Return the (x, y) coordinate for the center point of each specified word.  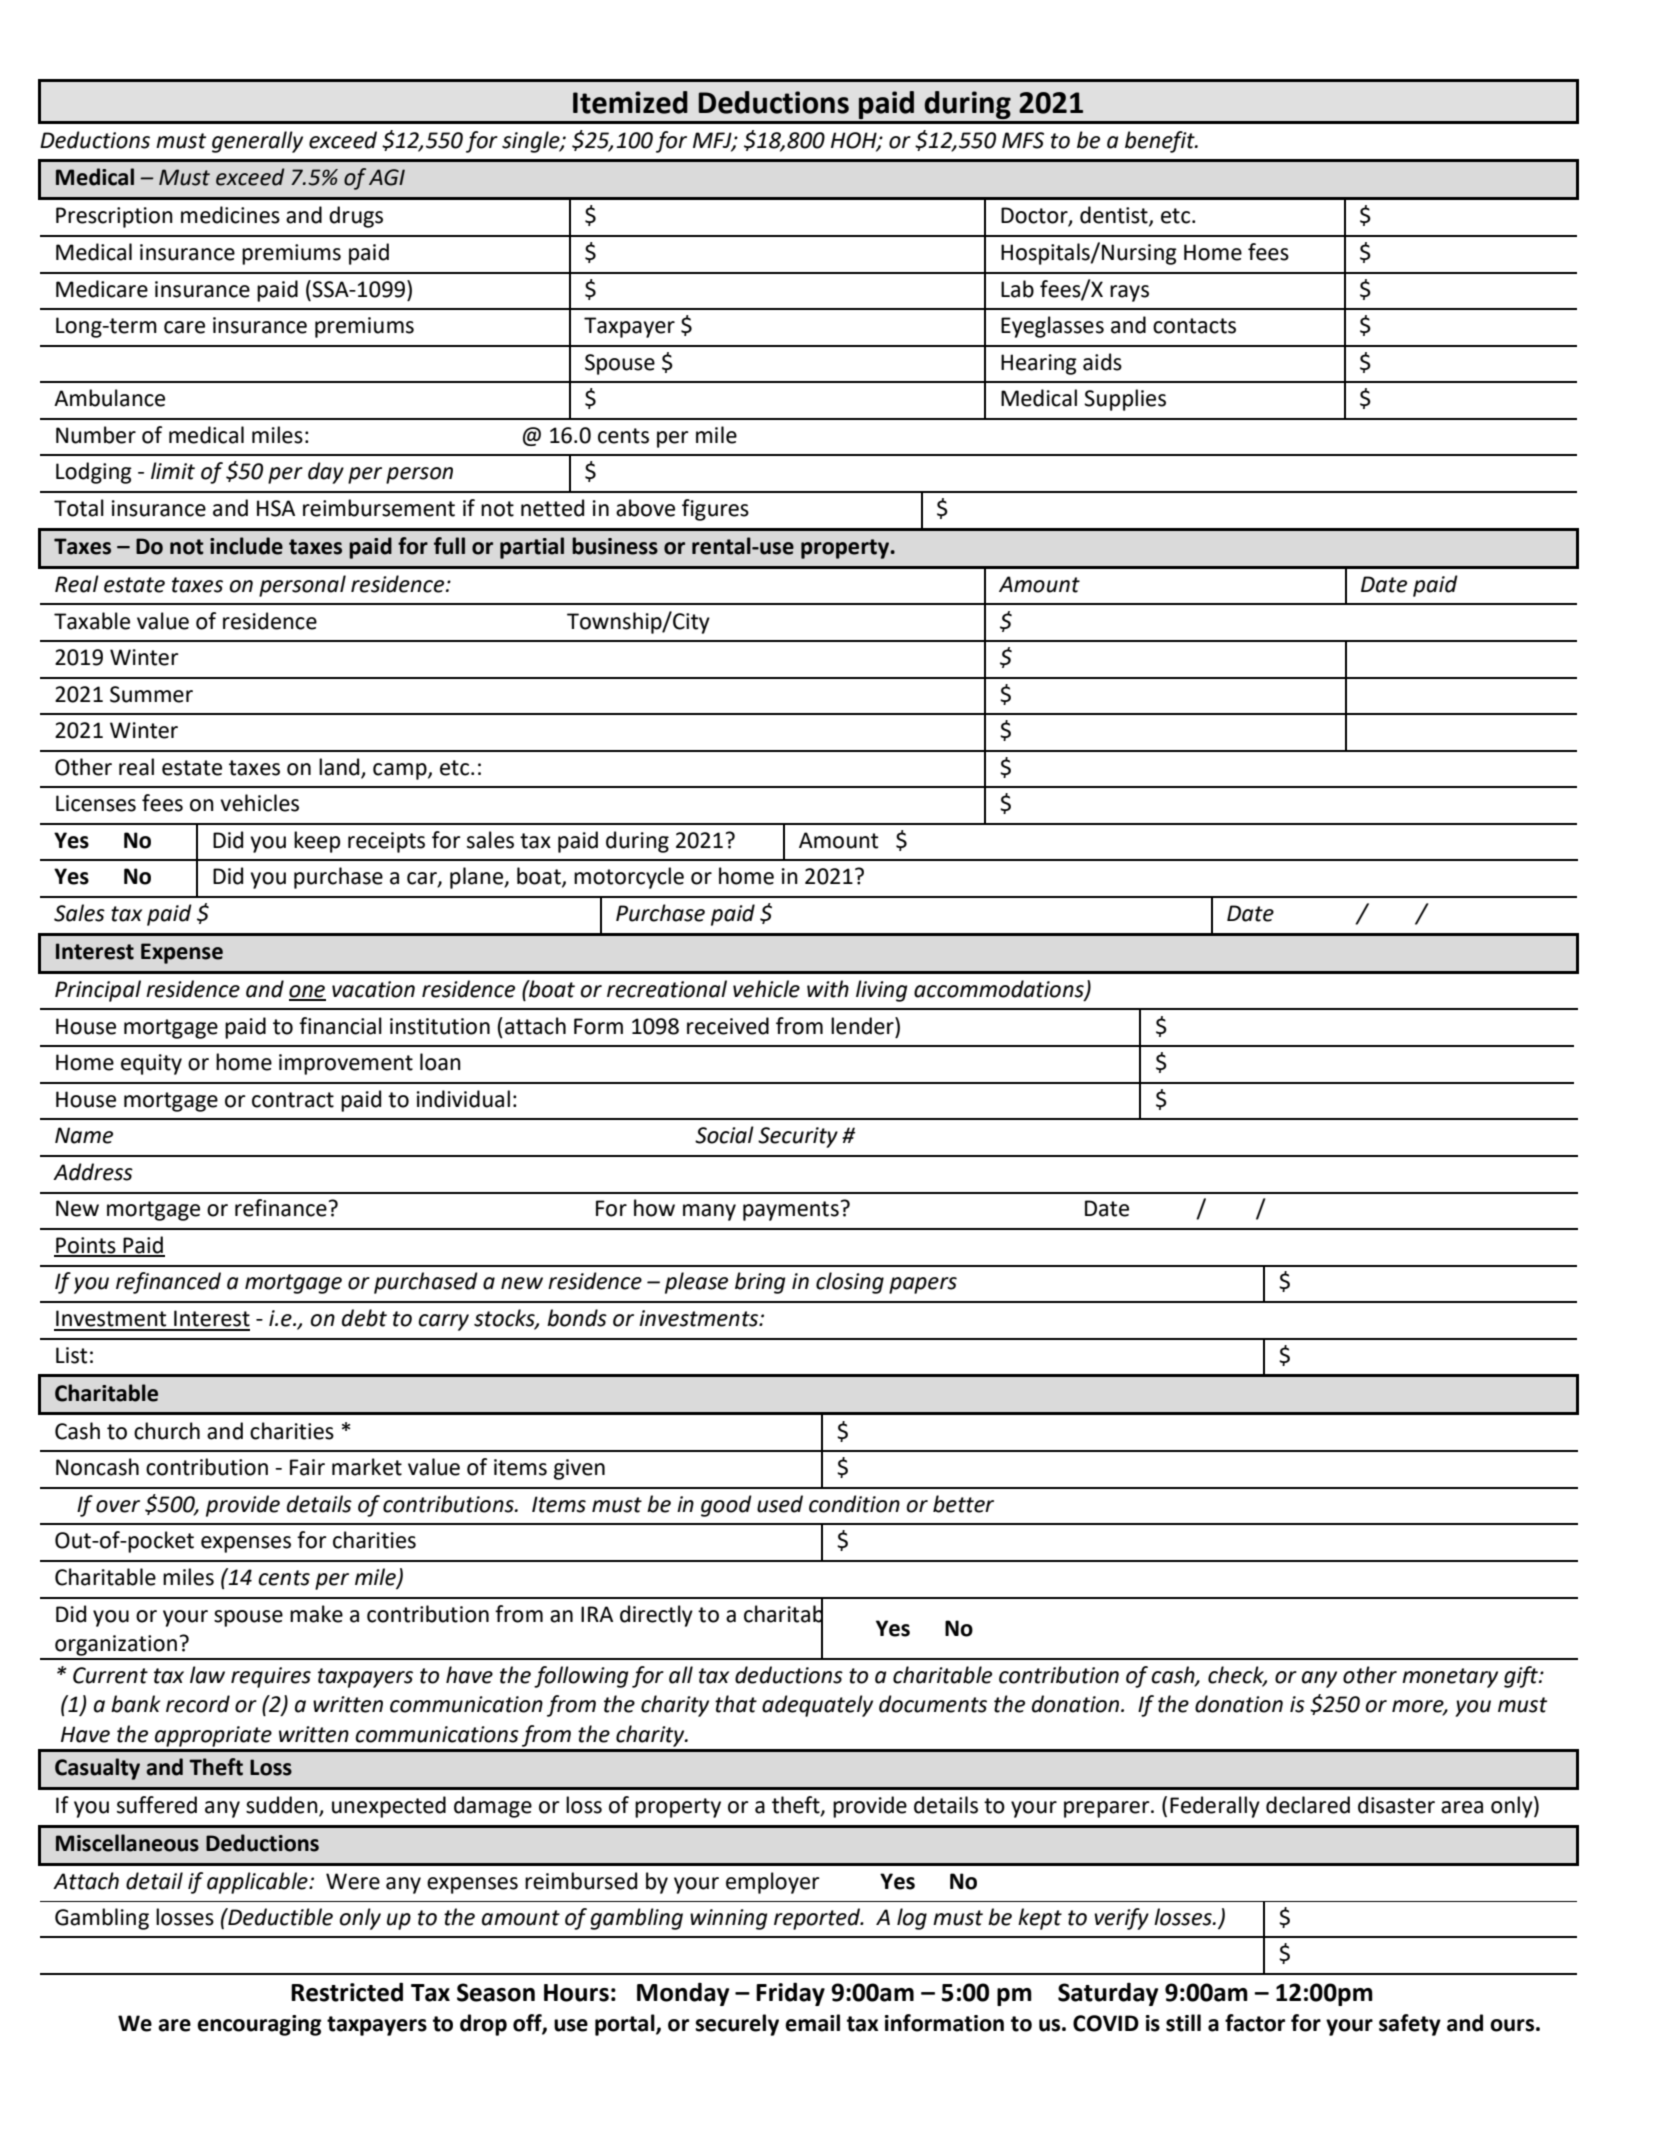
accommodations (1000, 990)
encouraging (259, 2025)
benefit (1161, 142)
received (728, 1026)
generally (257, 142)
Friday (790, 1994)
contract (293, 1100)
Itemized (630, 102)
